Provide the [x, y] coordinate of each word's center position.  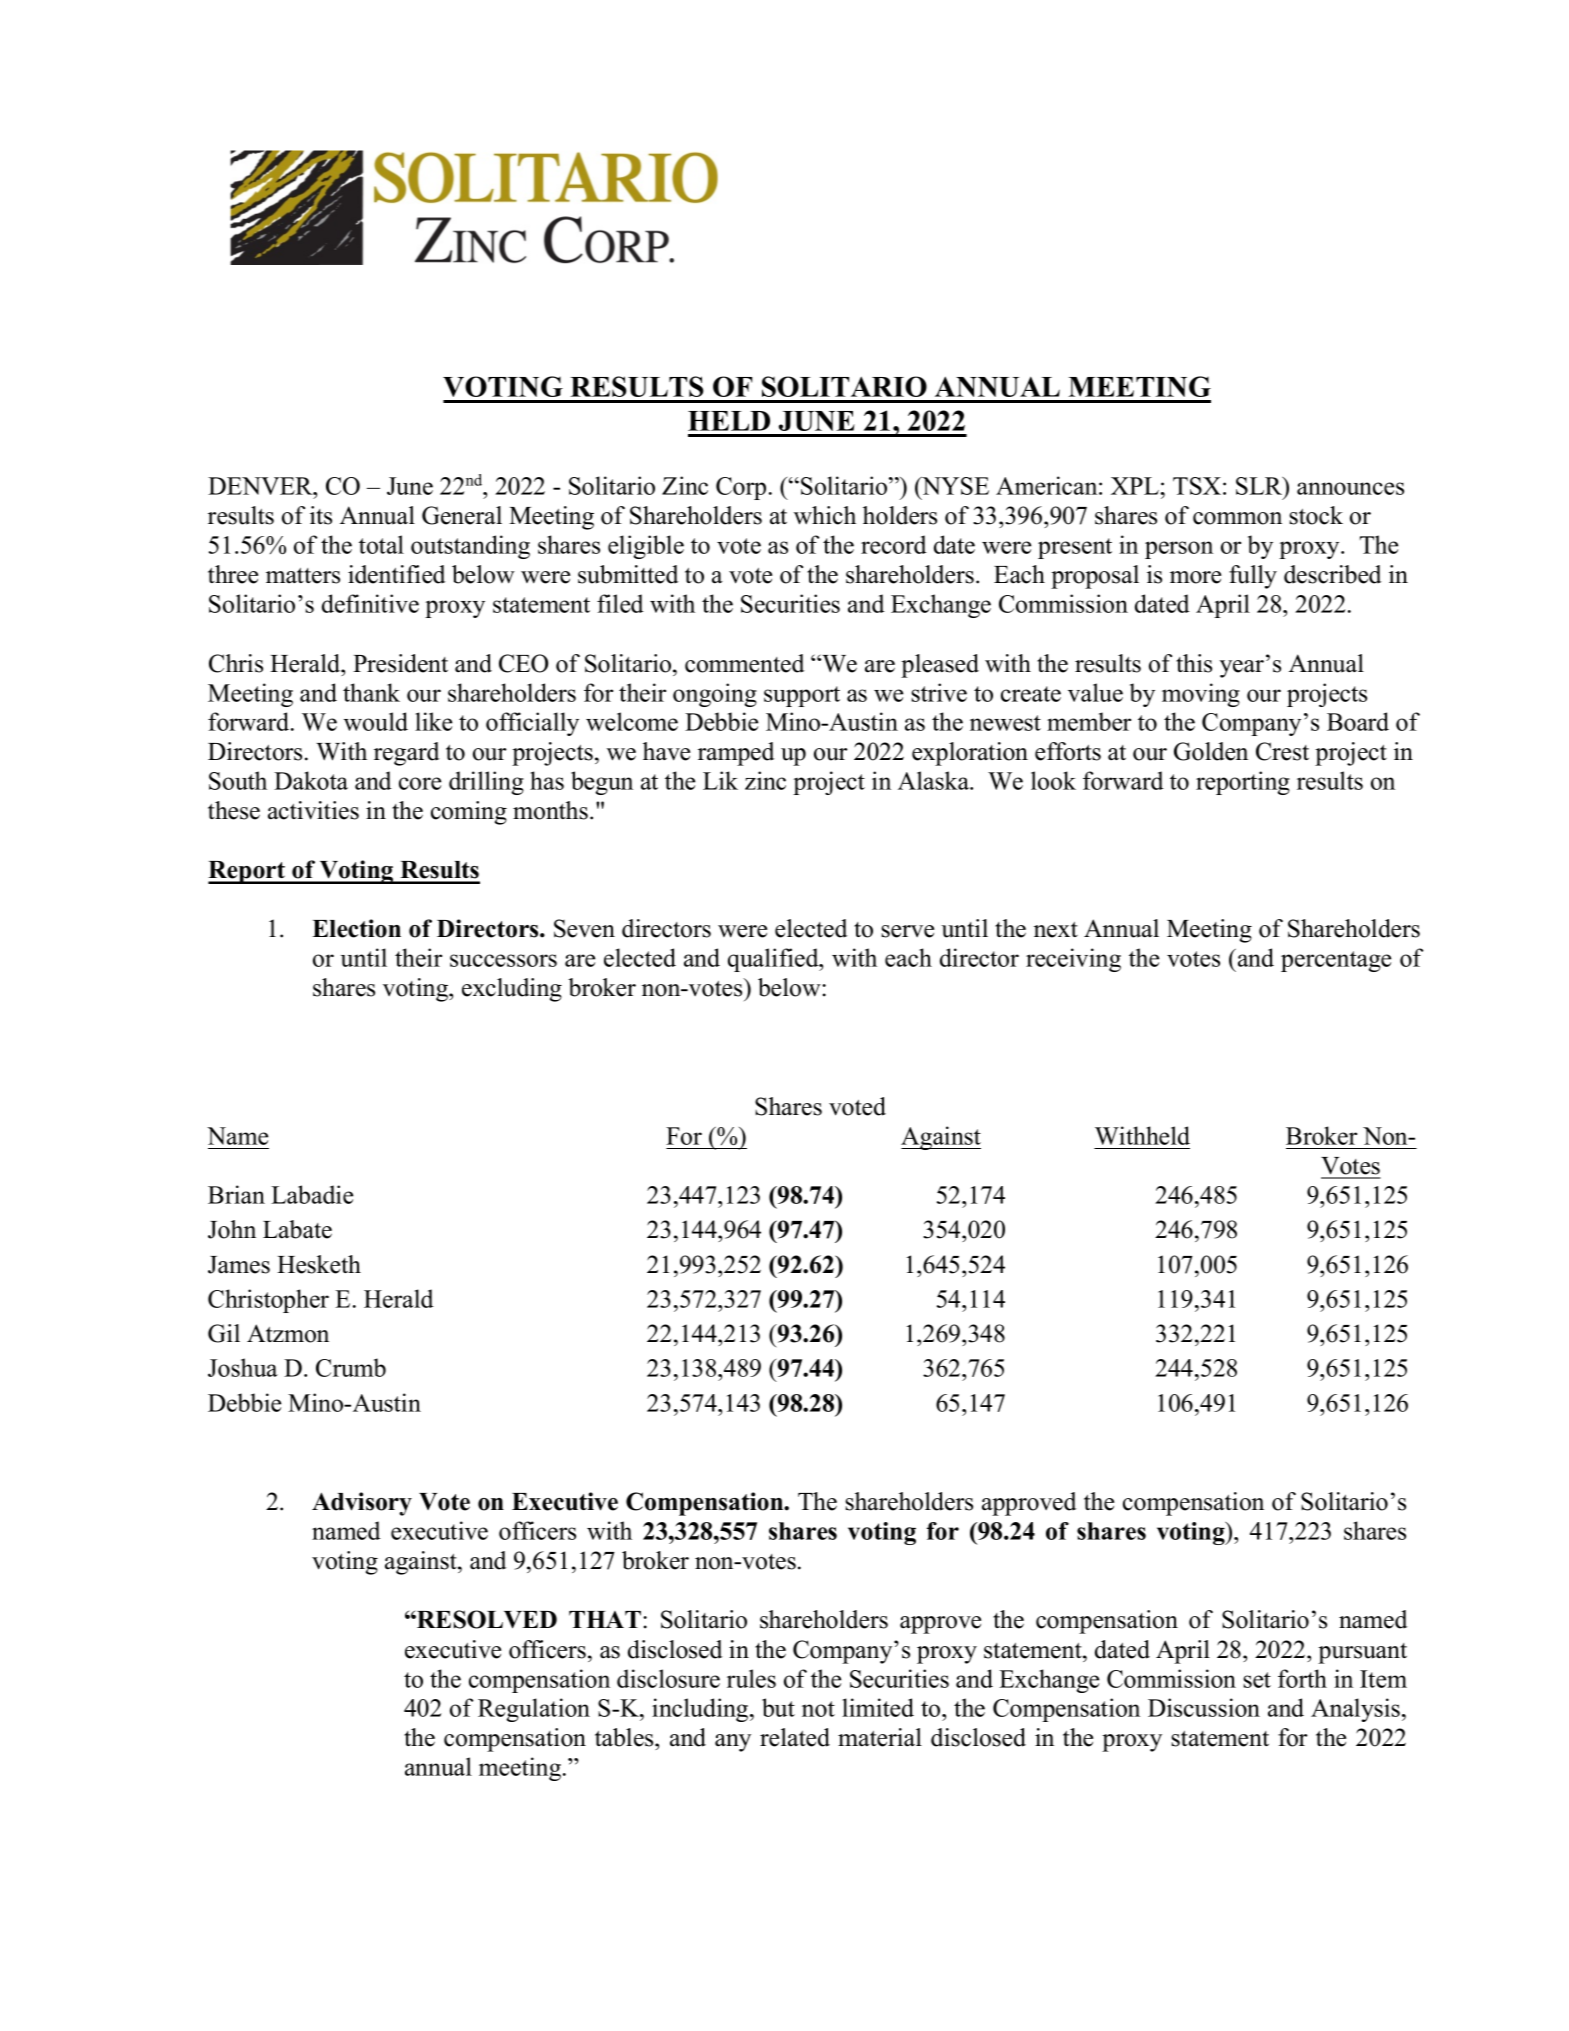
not [818, 1709]
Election [356, 928]
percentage [1336, 961]
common [1237, 518]
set [1257, 1680]
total [381, 544]
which [825, 515]
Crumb [351, 1367]
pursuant [1362, 1653]
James [239, 1265]
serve [907, 931]
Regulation [534, 1710]
